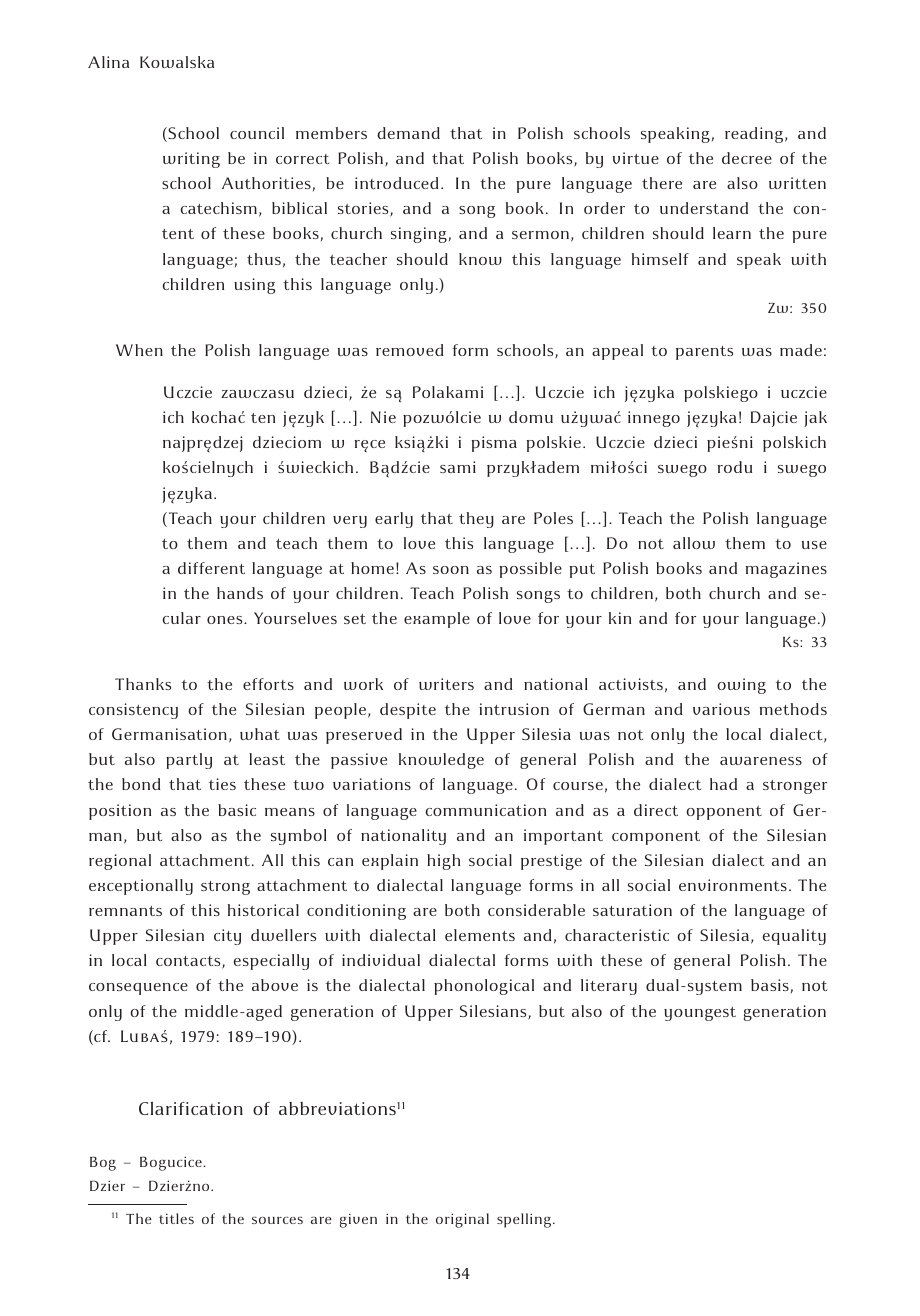  I want to click on writing, so click(191, 160).
